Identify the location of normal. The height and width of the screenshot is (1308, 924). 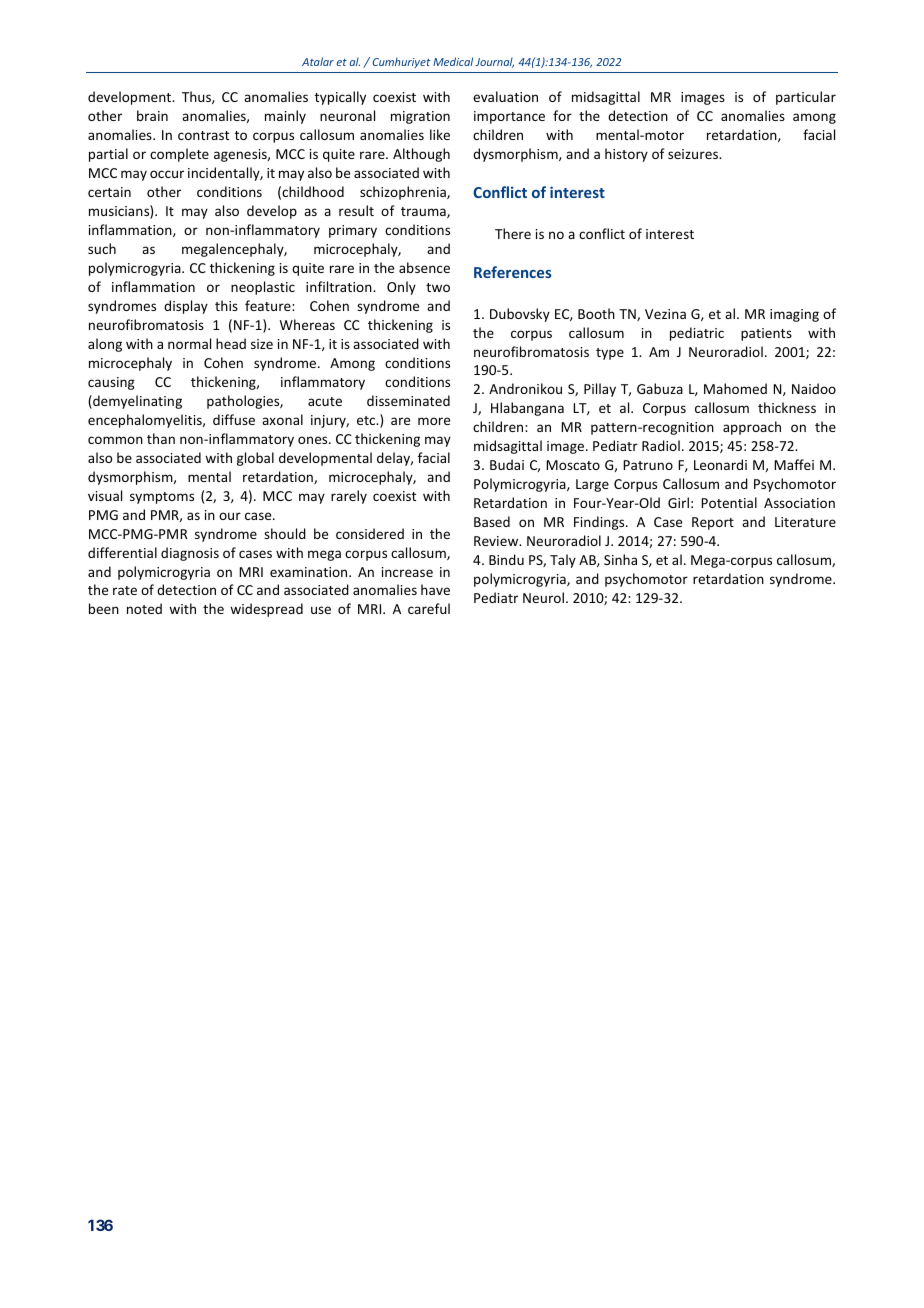
(189, 343).
